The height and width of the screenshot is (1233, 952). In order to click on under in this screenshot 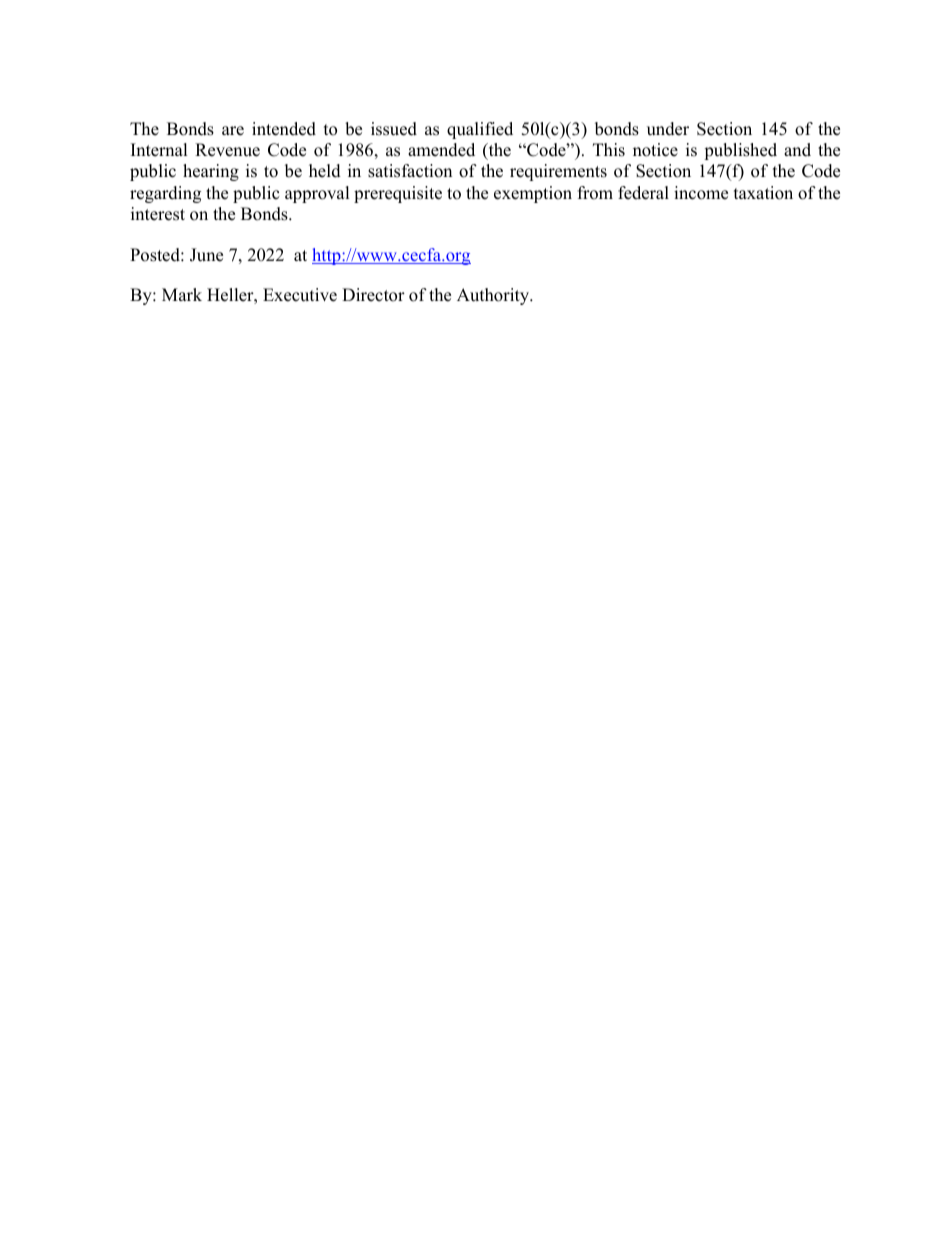, I will do `click(668, 129)`.
